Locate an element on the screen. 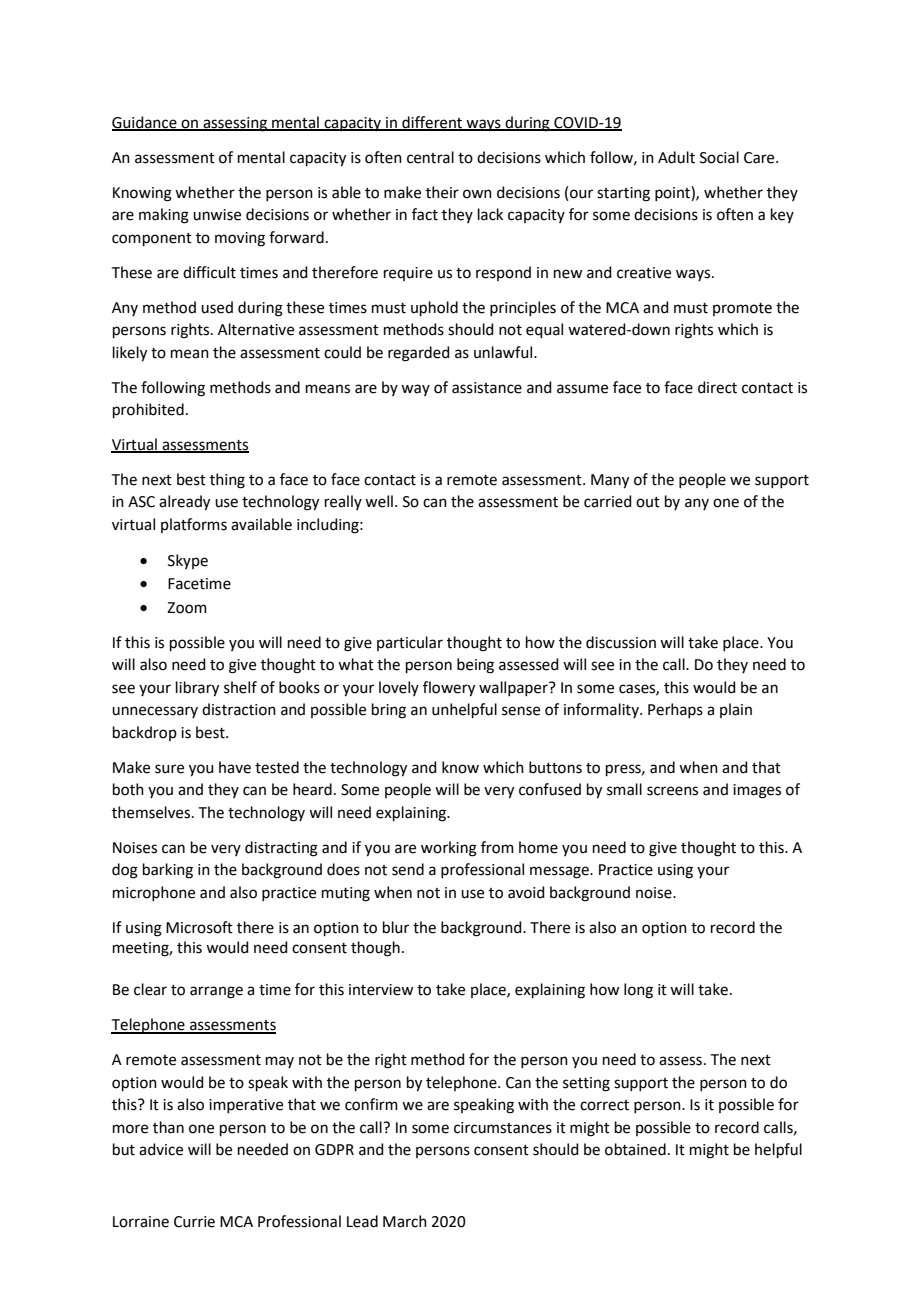  Perhaps is located at coordinates (675, 710).
